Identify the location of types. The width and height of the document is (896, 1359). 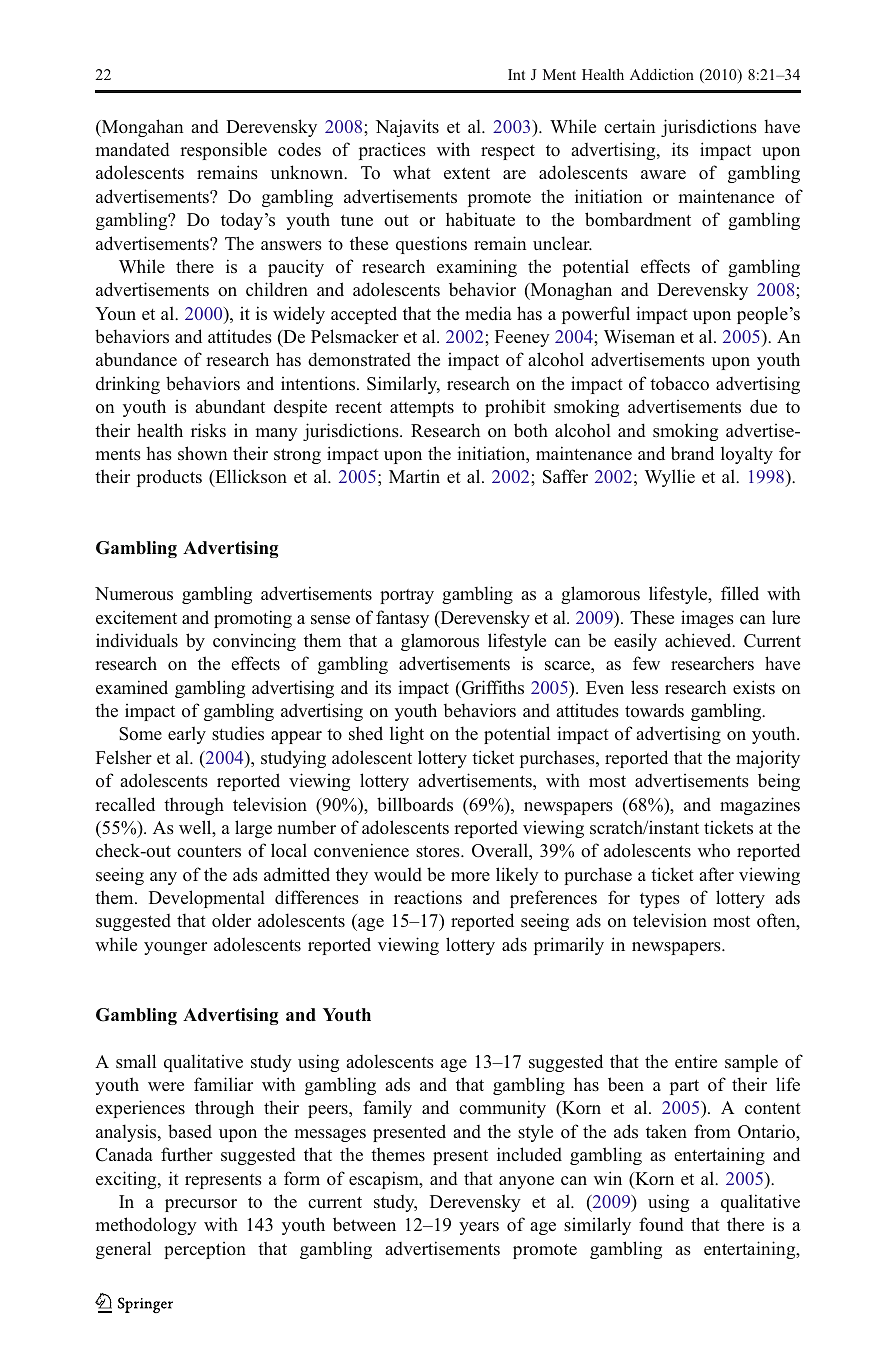
(660, 900).
